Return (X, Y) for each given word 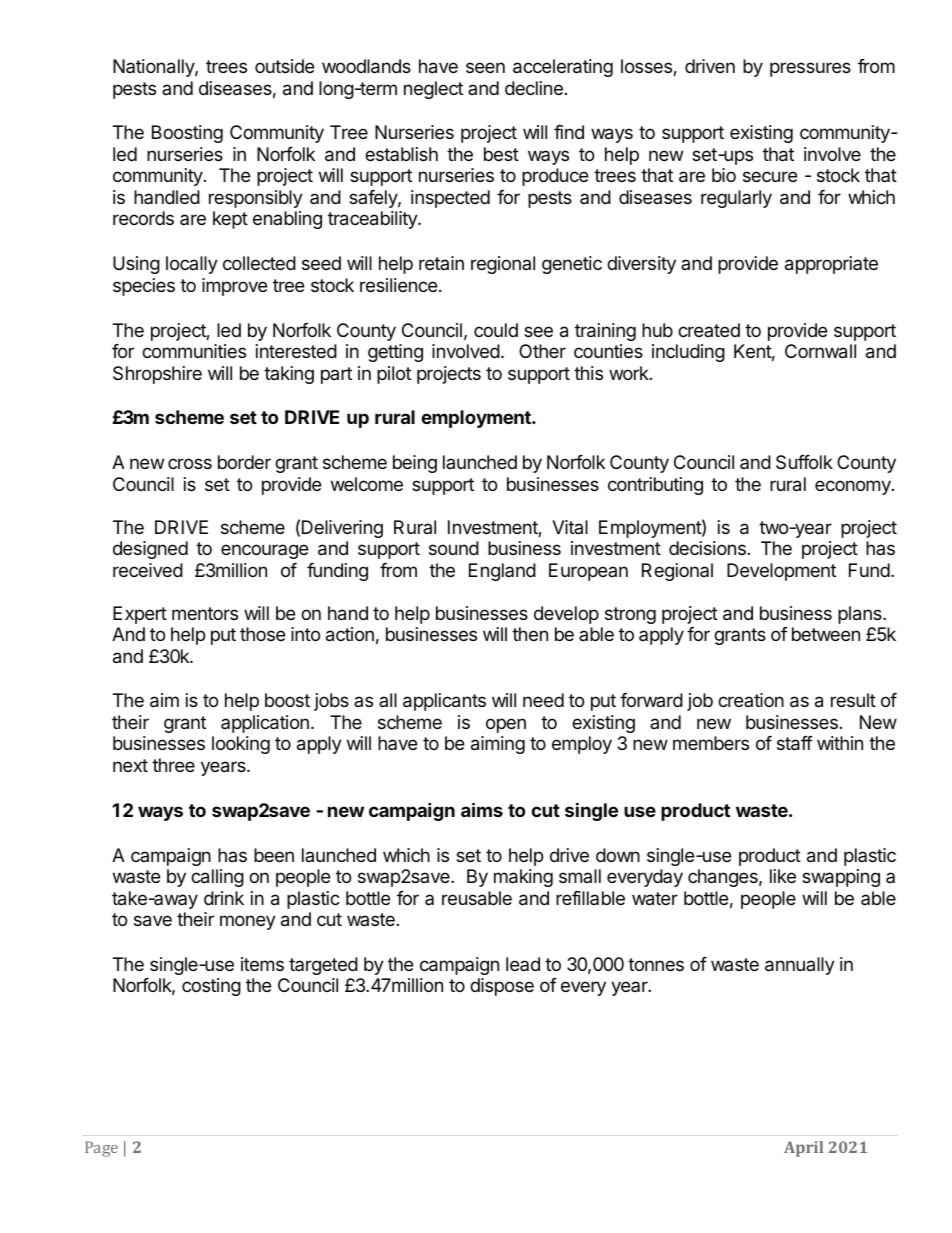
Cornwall (820, 351)
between (826, 634)
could (496, 330)
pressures (810, 69)
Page (101, 1149)
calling (217, 878)
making (523, 878)
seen (485, 67)
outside (284, 66)
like (783, 876)
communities (194, 351)
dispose (502, 987)
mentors (205, 613)
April (803, 1149)
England (502, 572)
